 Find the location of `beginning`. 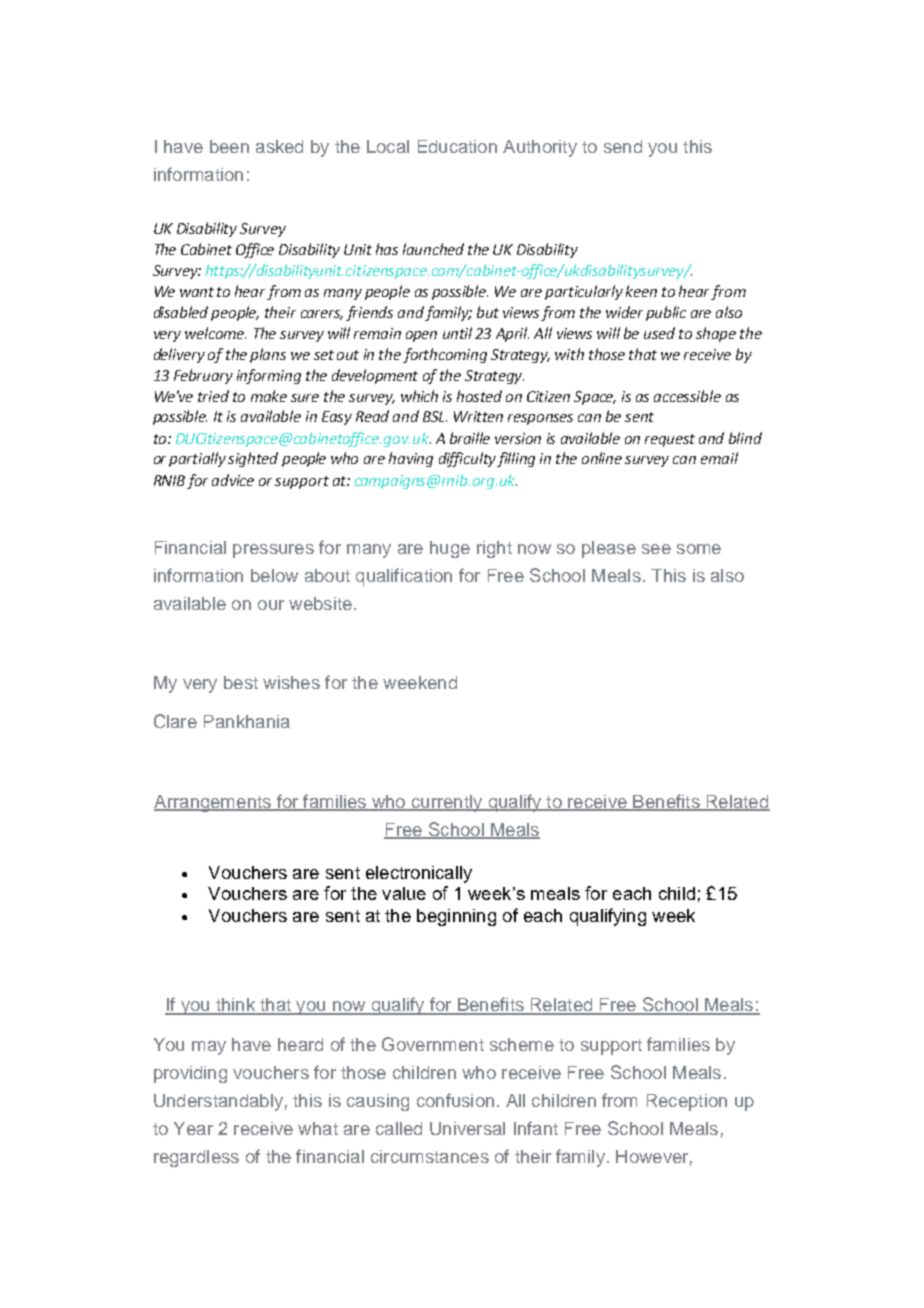

beginning is located at coordinates (456, 917).
